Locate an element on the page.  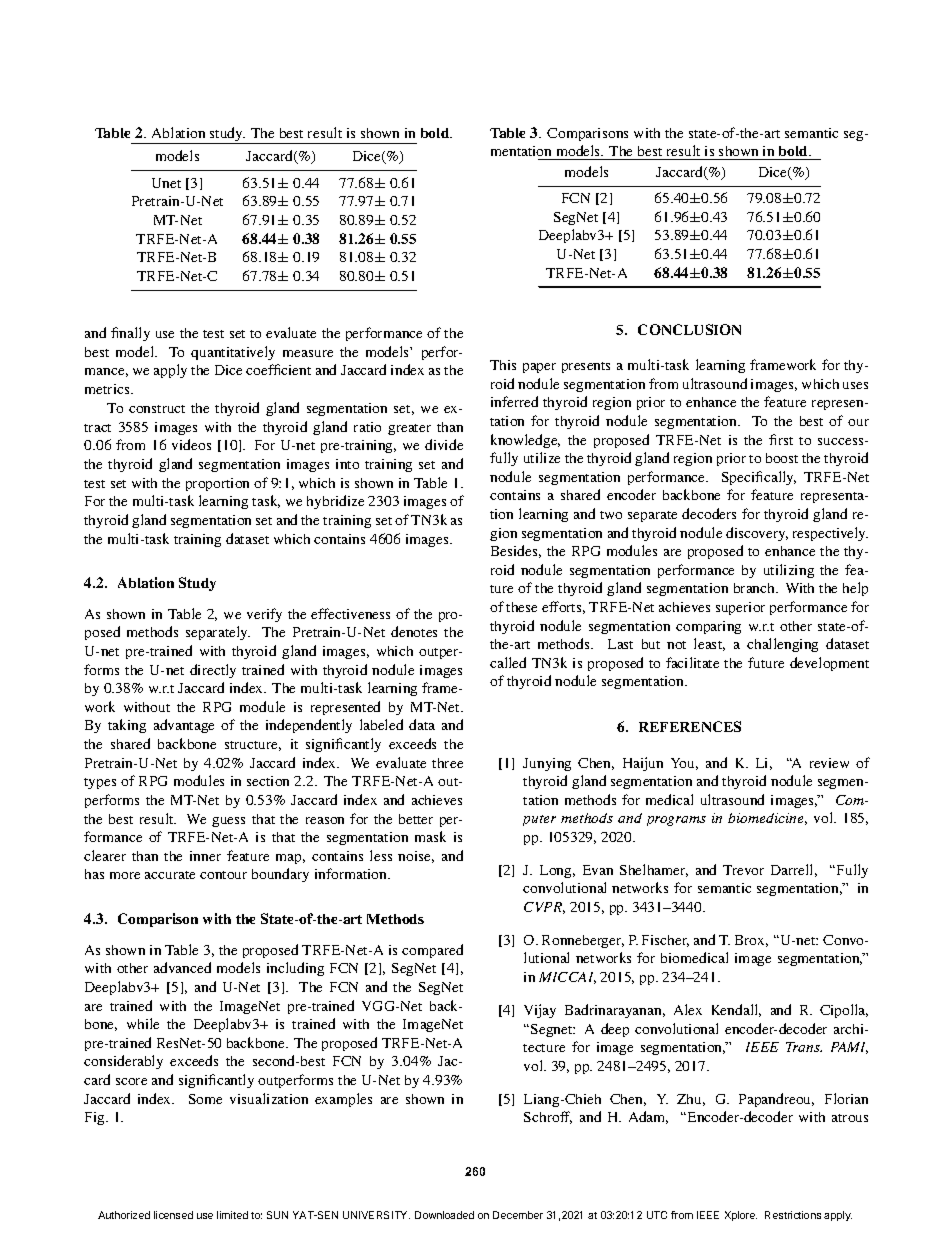
directly is located at coordinates (213, 671).
